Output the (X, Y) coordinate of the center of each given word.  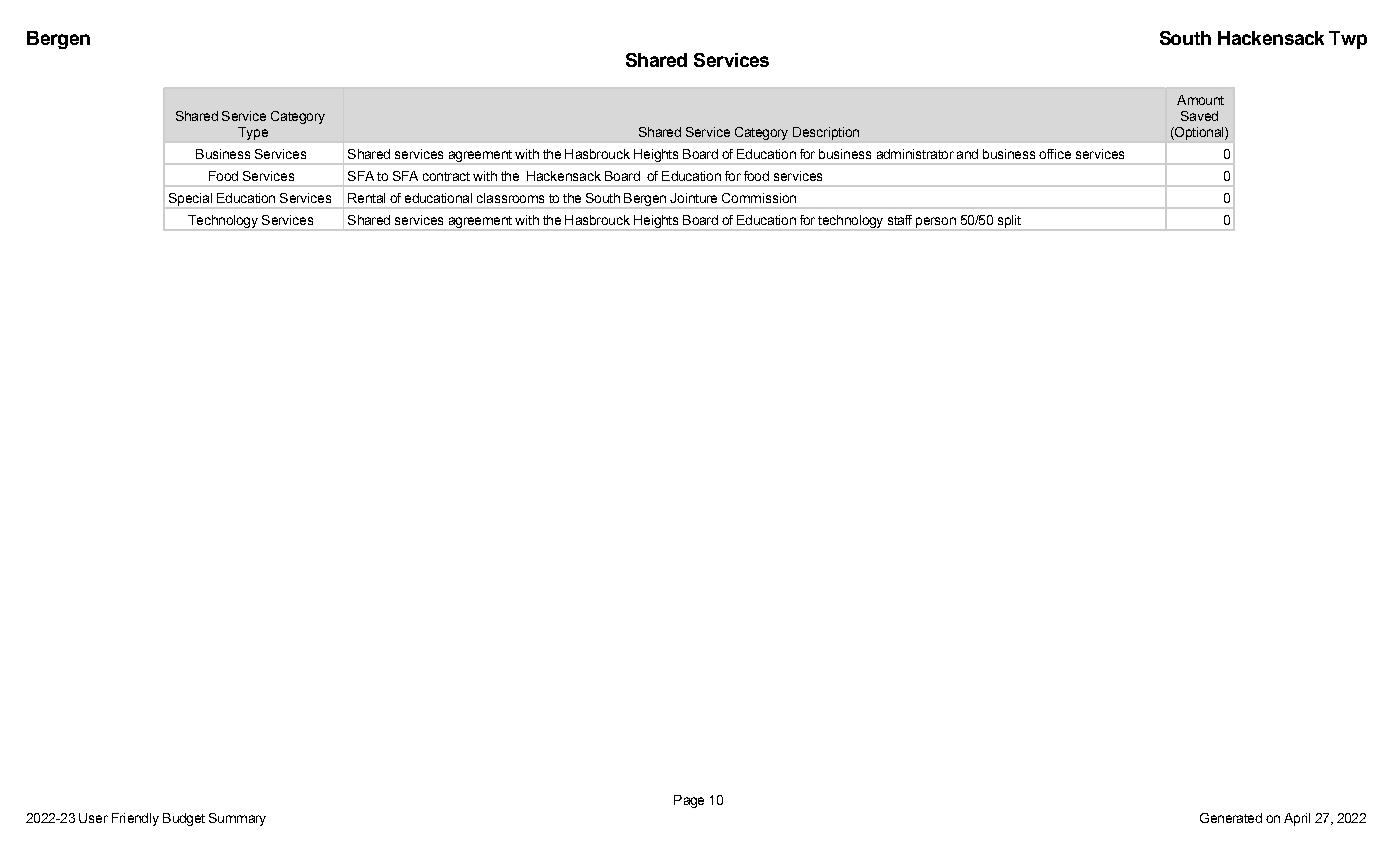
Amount (1200, 100)
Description (826, 133)
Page (689, 801)
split (1008, 222)
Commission (759, 198)
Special (190, 200)
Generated (1231, 818)
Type (253, 133)
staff (900, 220)
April (1297, 819)
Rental (366, 198)
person (936, 223)
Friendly (135, 819)
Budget (184, 819)
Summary (237, 819)
